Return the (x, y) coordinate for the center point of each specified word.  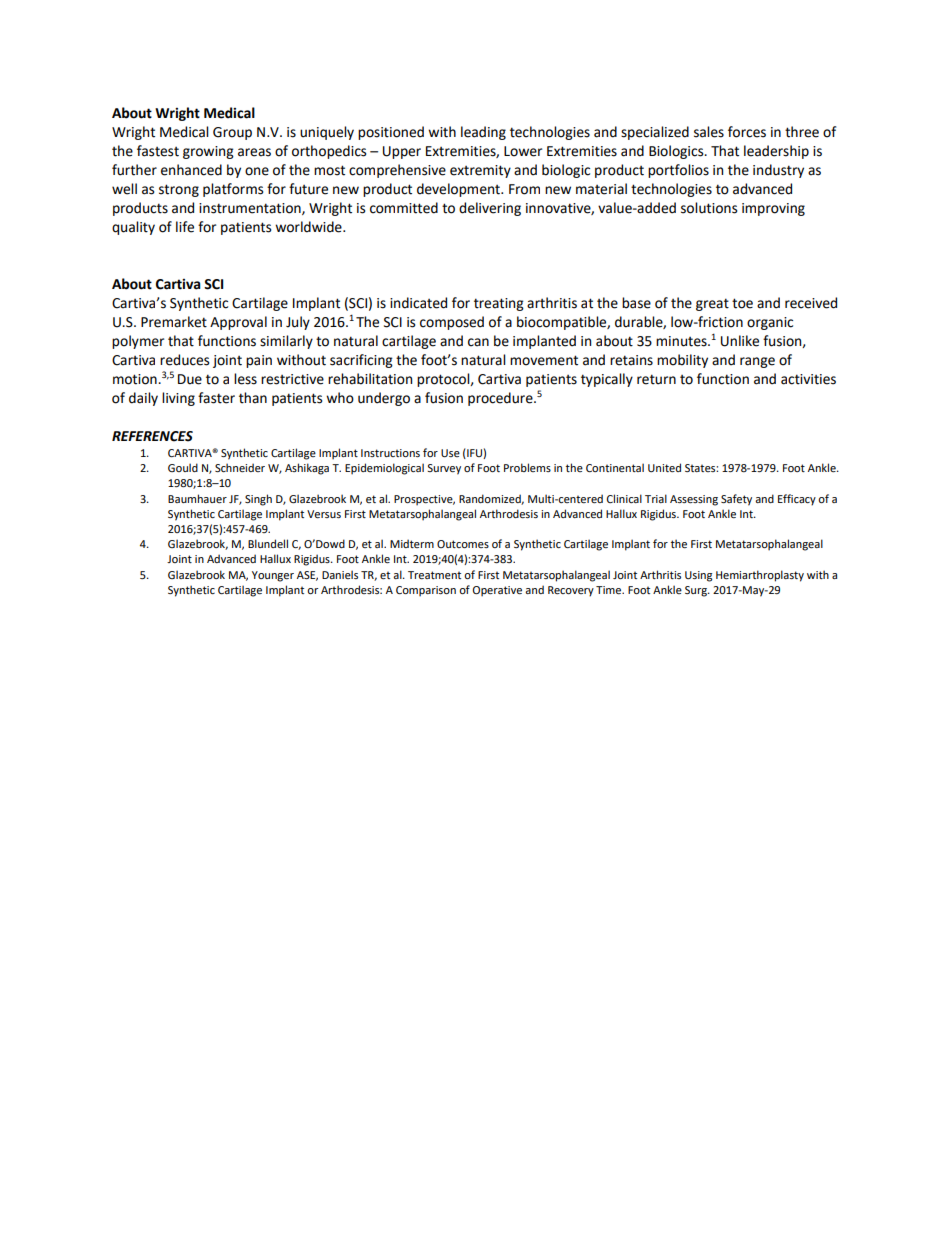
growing (208, 152)
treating (499, 304)
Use (450, 453)
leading (483, 133)
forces (747, 132)
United (664, 467)
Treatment (434, 575)
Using (698, 576)
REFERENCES (152, 436)
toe (742, 303)
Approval (238, 323)
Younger (273, 576)
